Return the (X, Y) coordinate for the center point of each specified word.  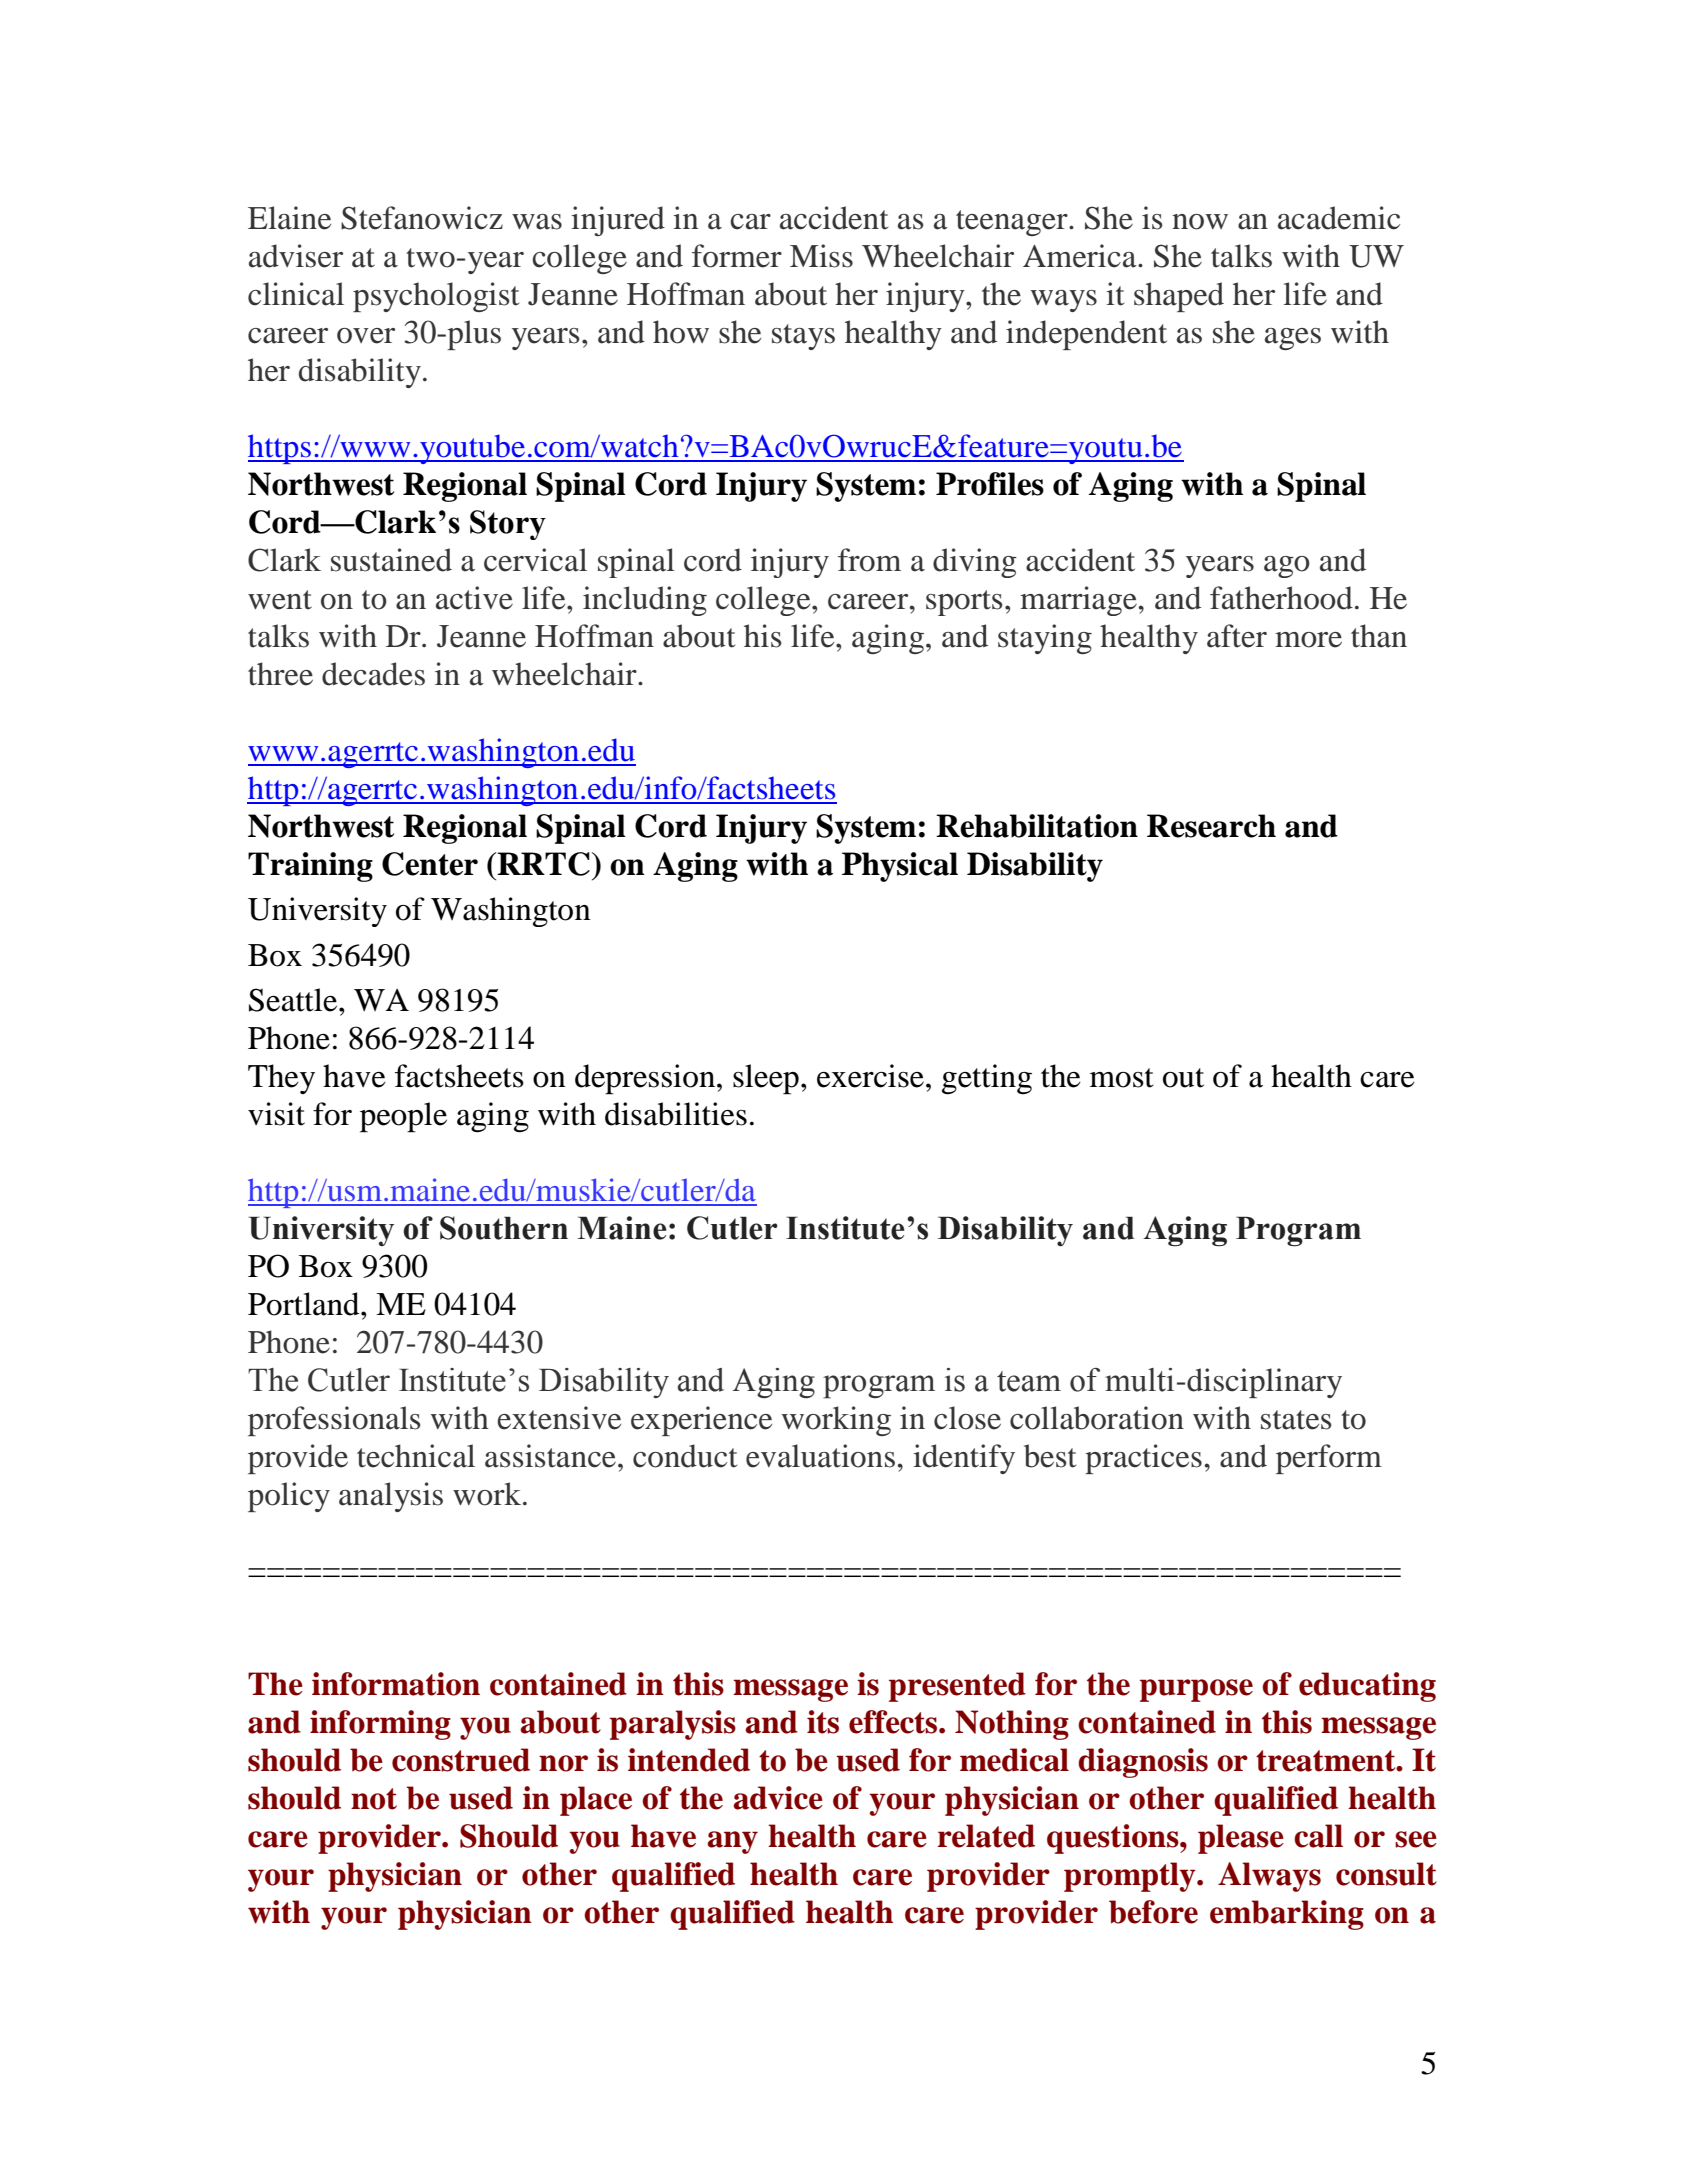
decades (373, 674)
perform (1329, 1459)
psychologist (436, 297)
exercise (870, 1076)
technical (416, 1456)
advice (778, 1798)
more (1308, 640)
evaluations (820, 1456)
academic (1339, 218)
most (1122, 1078)
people (403, 1117)
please (1241, 1839)
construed (461, 1760)
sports (964, 603)
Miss (821, 256)
